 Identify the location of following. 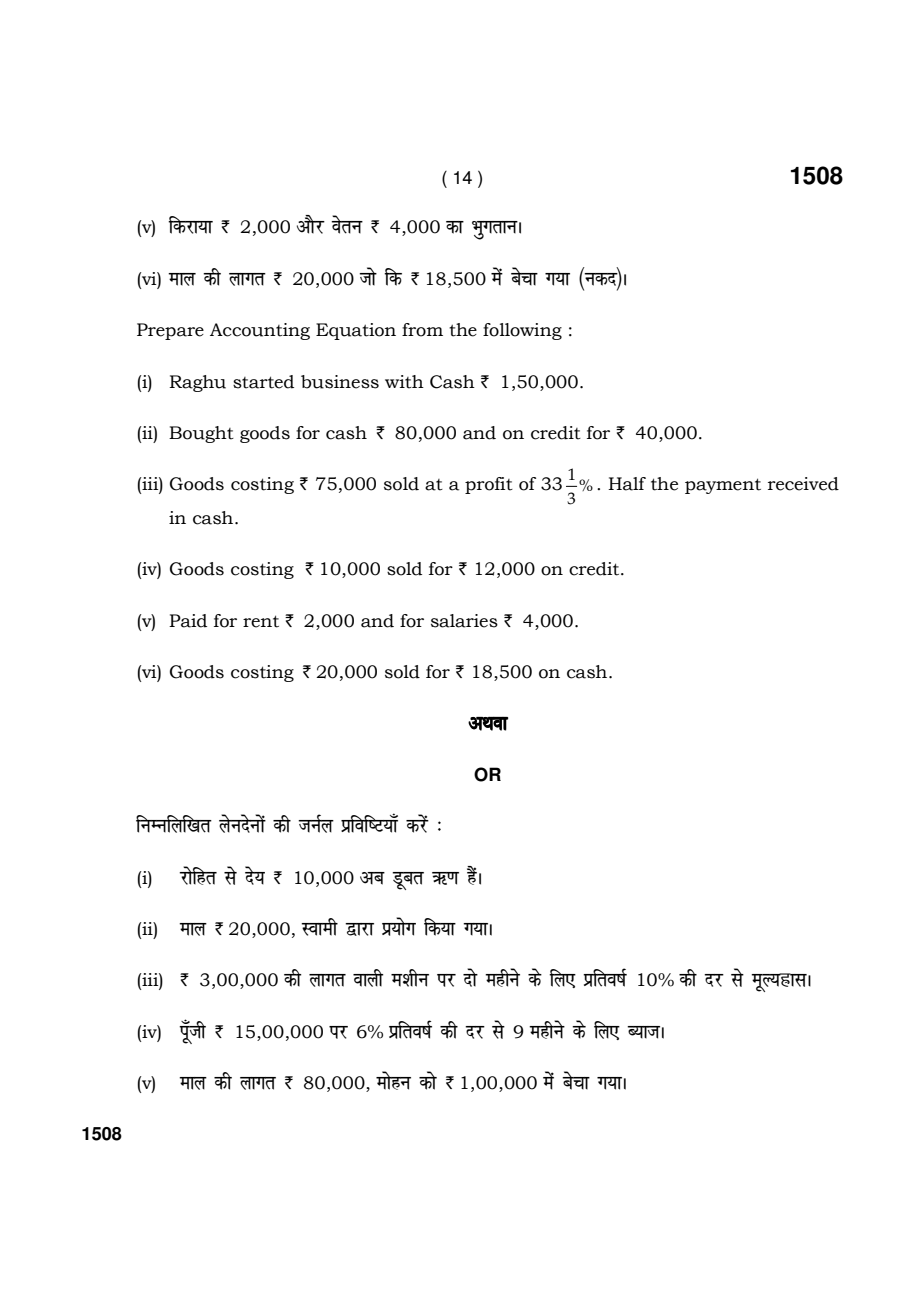
(522, 331).
